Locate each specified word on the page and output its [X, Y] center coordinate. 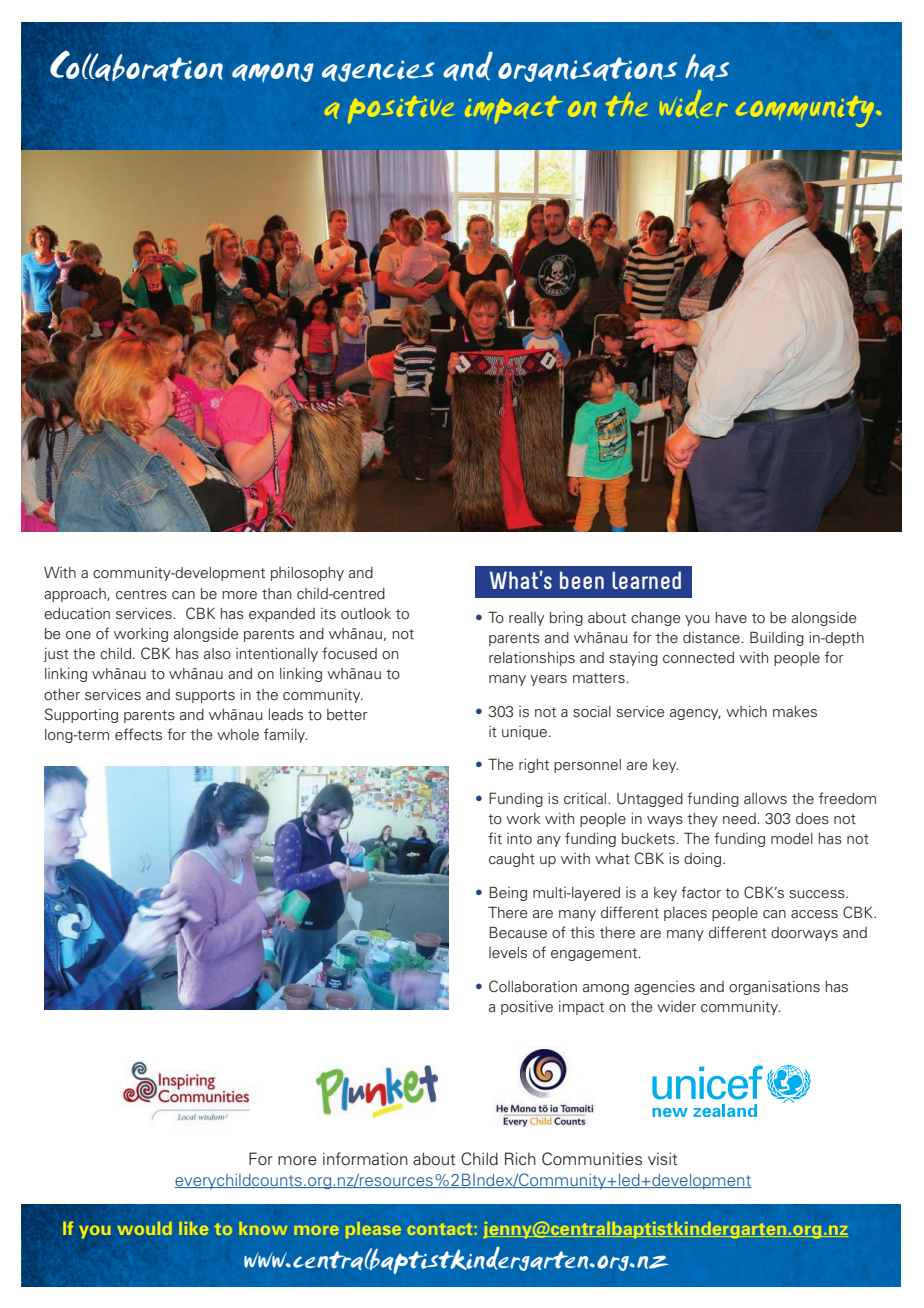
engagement [595, 954]
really [526, 619]
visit [662, 1159]
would [144, 1228]
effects [138, 734]
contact [439, 1229]
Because [518, 932]
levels [508, 953]
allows [765, 799]
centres [141, 594]
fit [495, 838]
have [731, 617]
